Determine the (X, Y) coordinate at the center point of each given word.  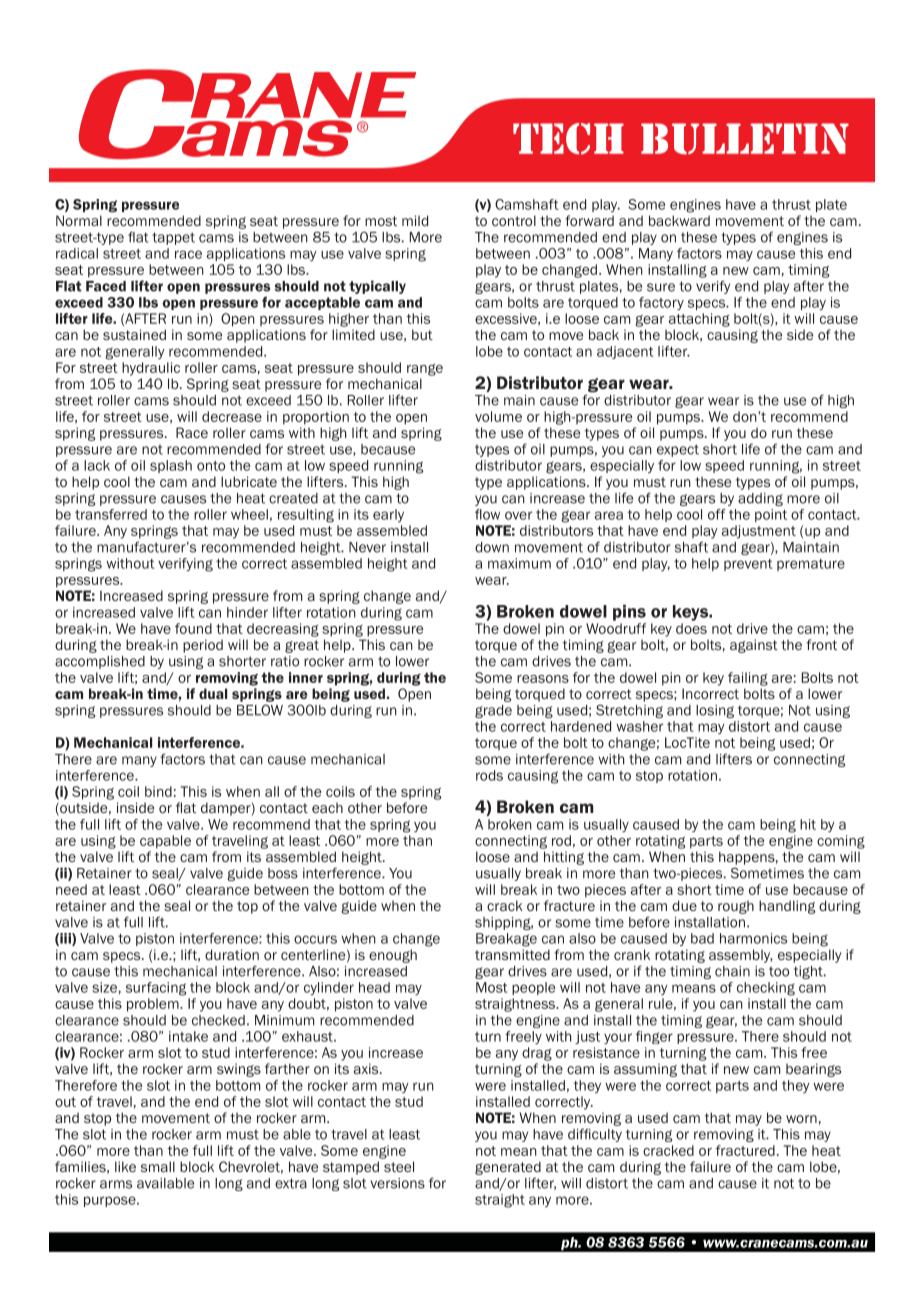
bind (158, 791)
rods (489, 775)
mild (415, 220)
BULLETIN (745, 138)
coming (841, 842)
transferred (111, 514)
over (518, 515)
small (158, 1166)
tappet (173, 238)
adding (760, 499)
